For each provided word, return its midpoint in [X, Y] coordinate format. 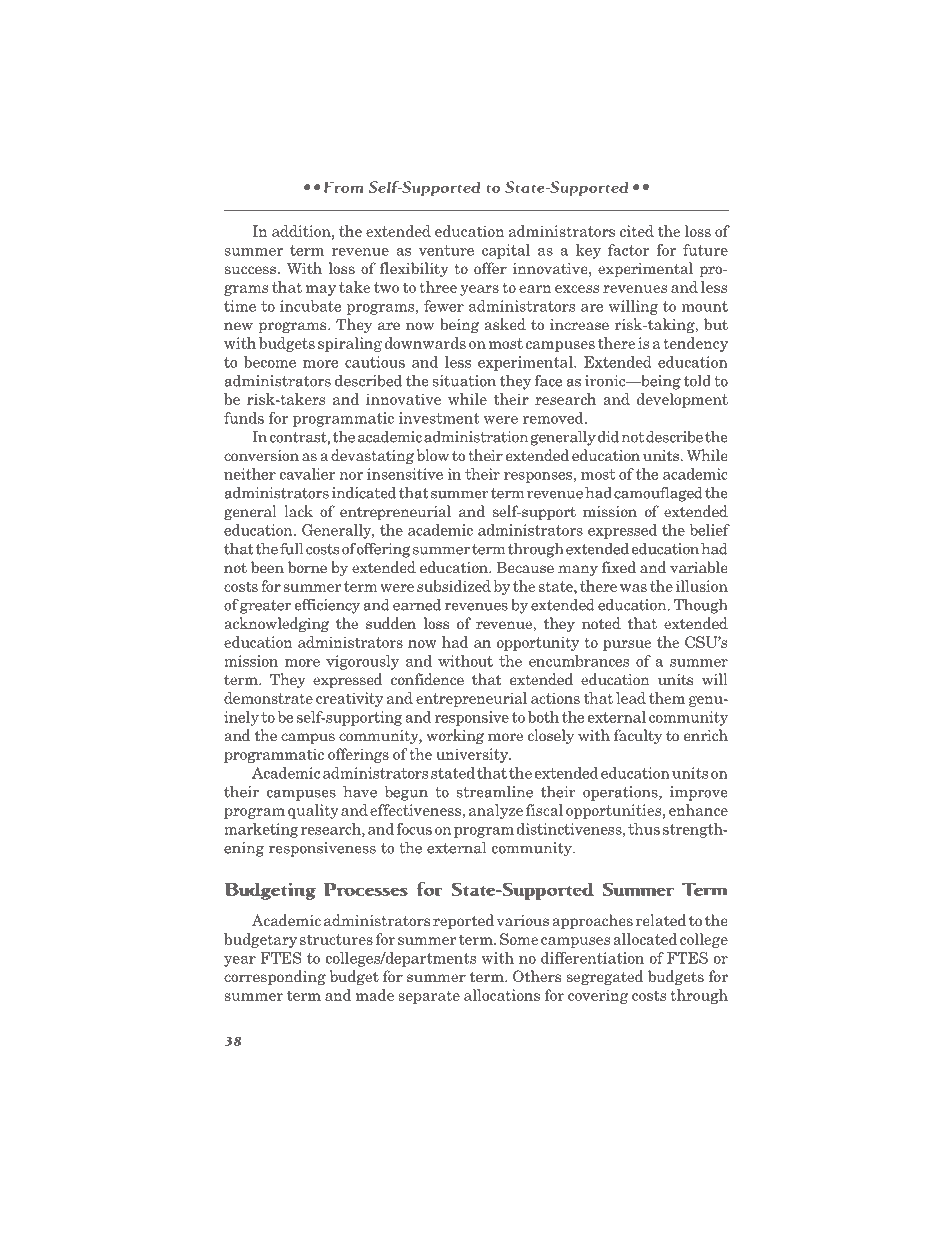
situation [464, 381]
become [270, 362]
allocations [502, 995]
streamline [494, 792]
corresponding [275, 977]
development [682, 400]
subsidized [454, 586]
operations [621, 793]
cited [637, 231]
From [343, 187]
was [633, 588]
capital [506, 251]
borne [307, 567]
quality [313, 811]
